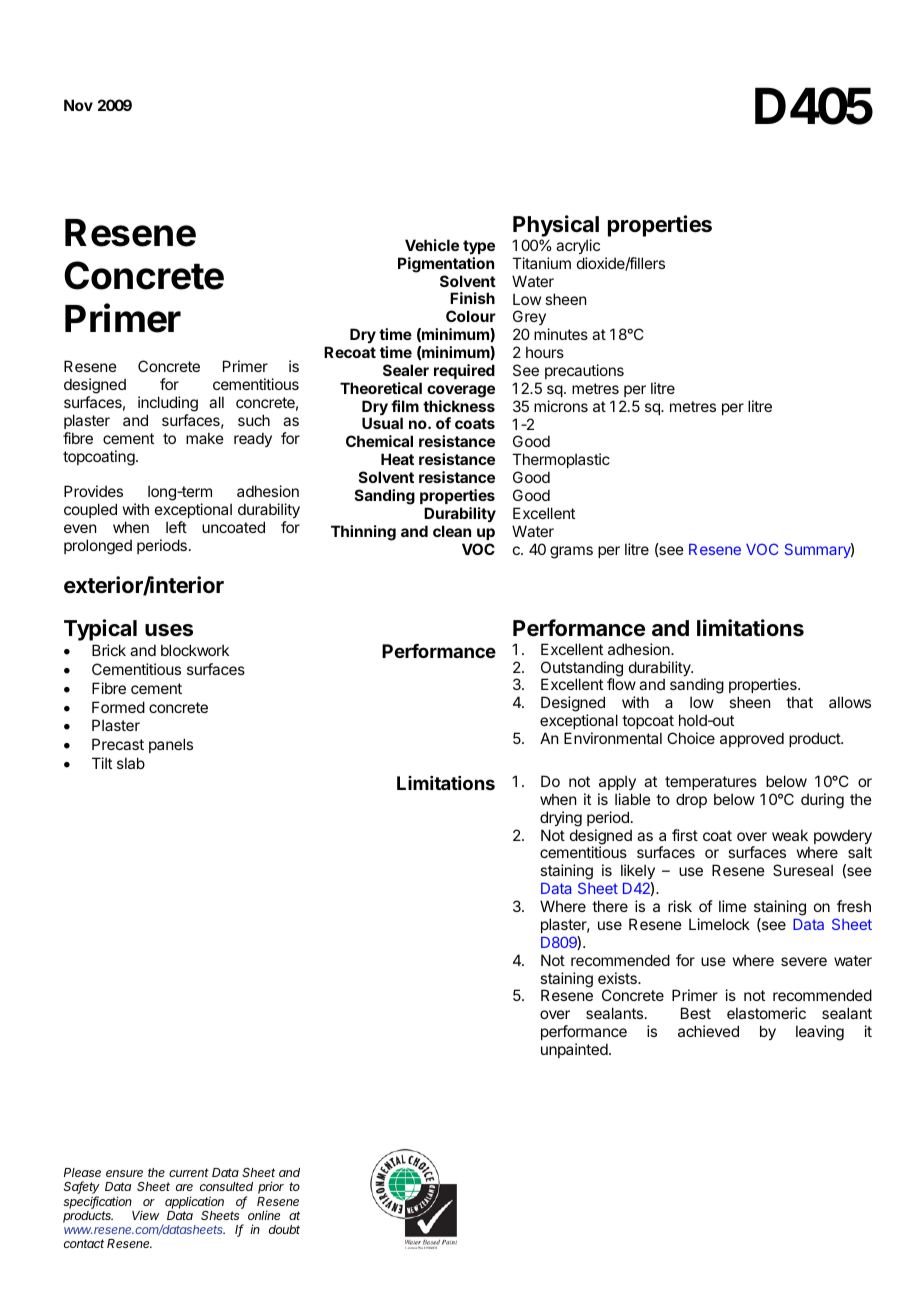  I want to click on application, so click(194, 1202).
